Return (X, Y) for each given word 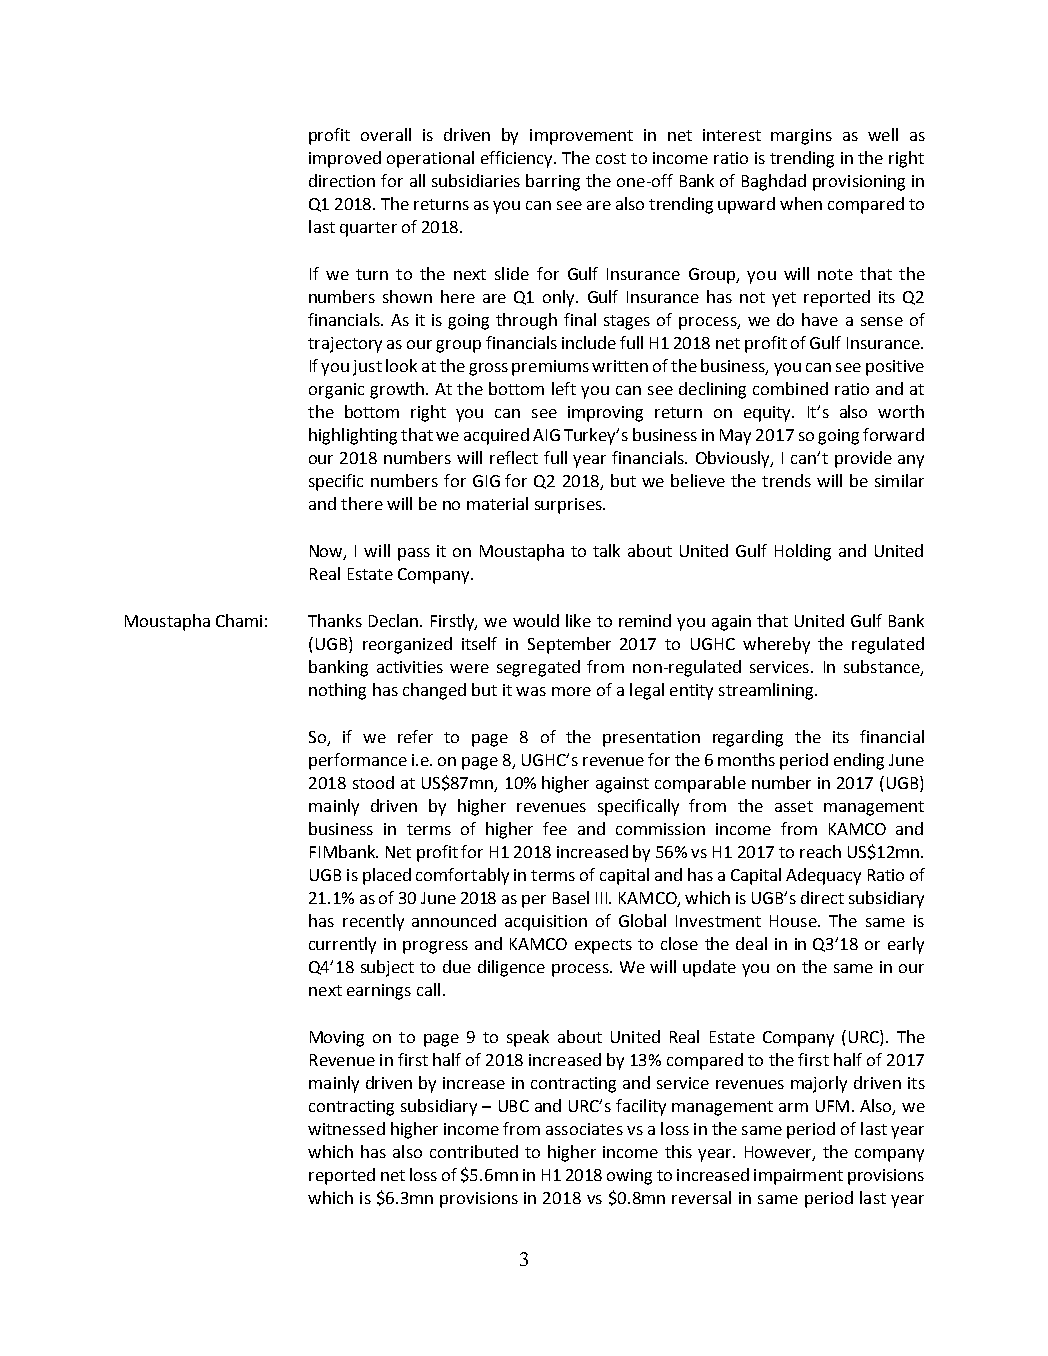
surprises (569, 506)
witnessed (346, 1128)
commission (660, 829)
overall (386, 134)
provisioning (859, 183)
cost (611, 158)
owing (629, 1177)
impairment (798, 1177)
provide (863, 459)
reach (820, 851)
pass (414, 554)
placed (387, 876)
